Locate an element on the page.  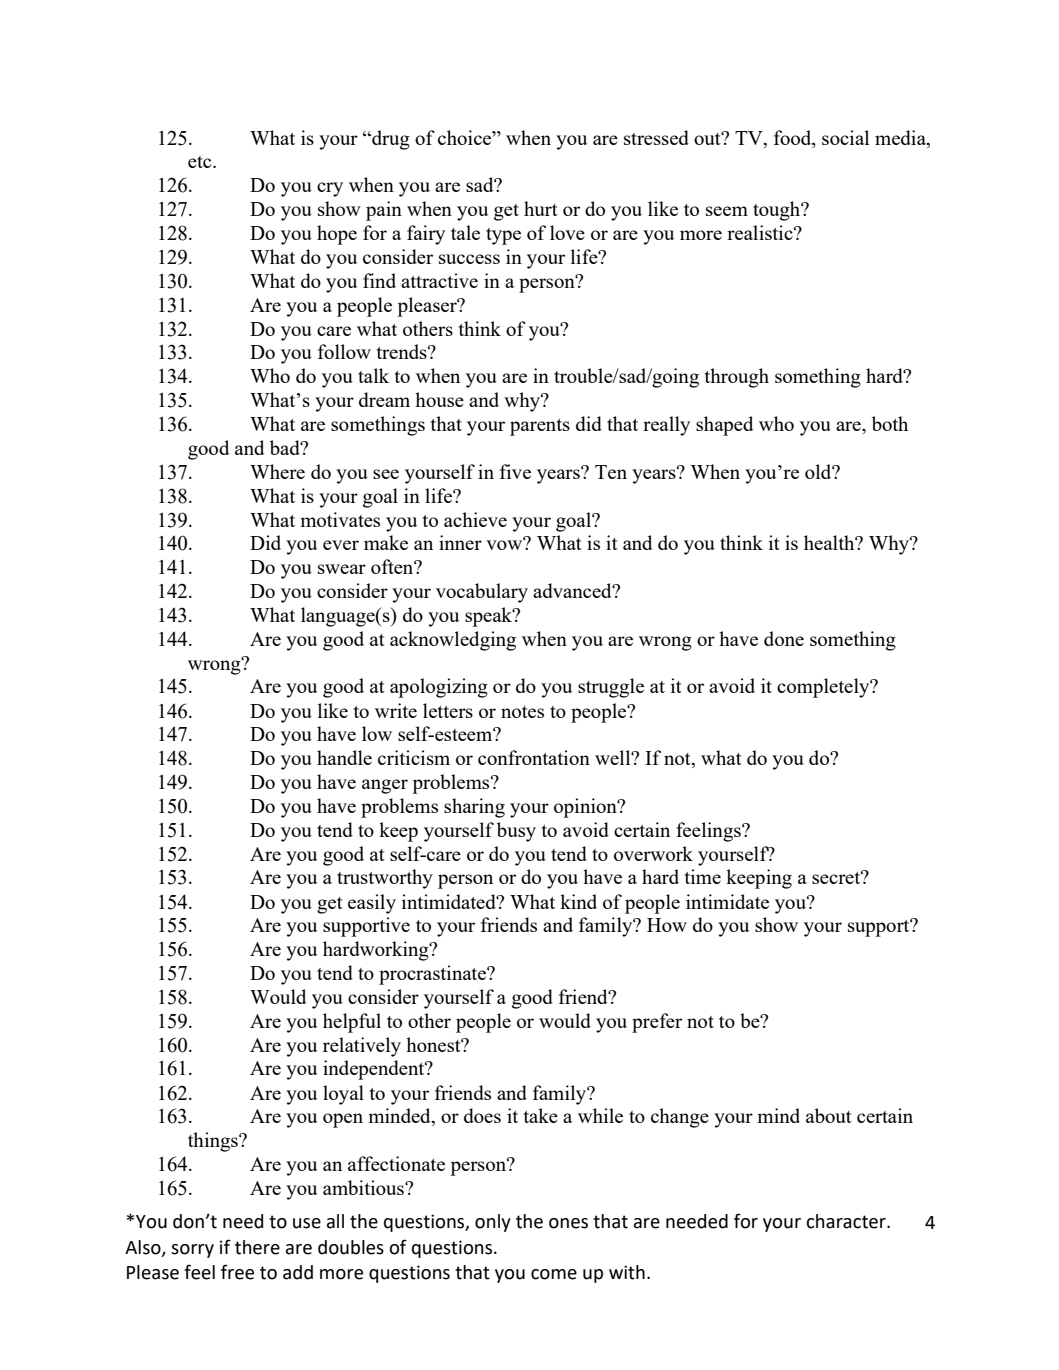
done is located at coordinates (784, 638).
